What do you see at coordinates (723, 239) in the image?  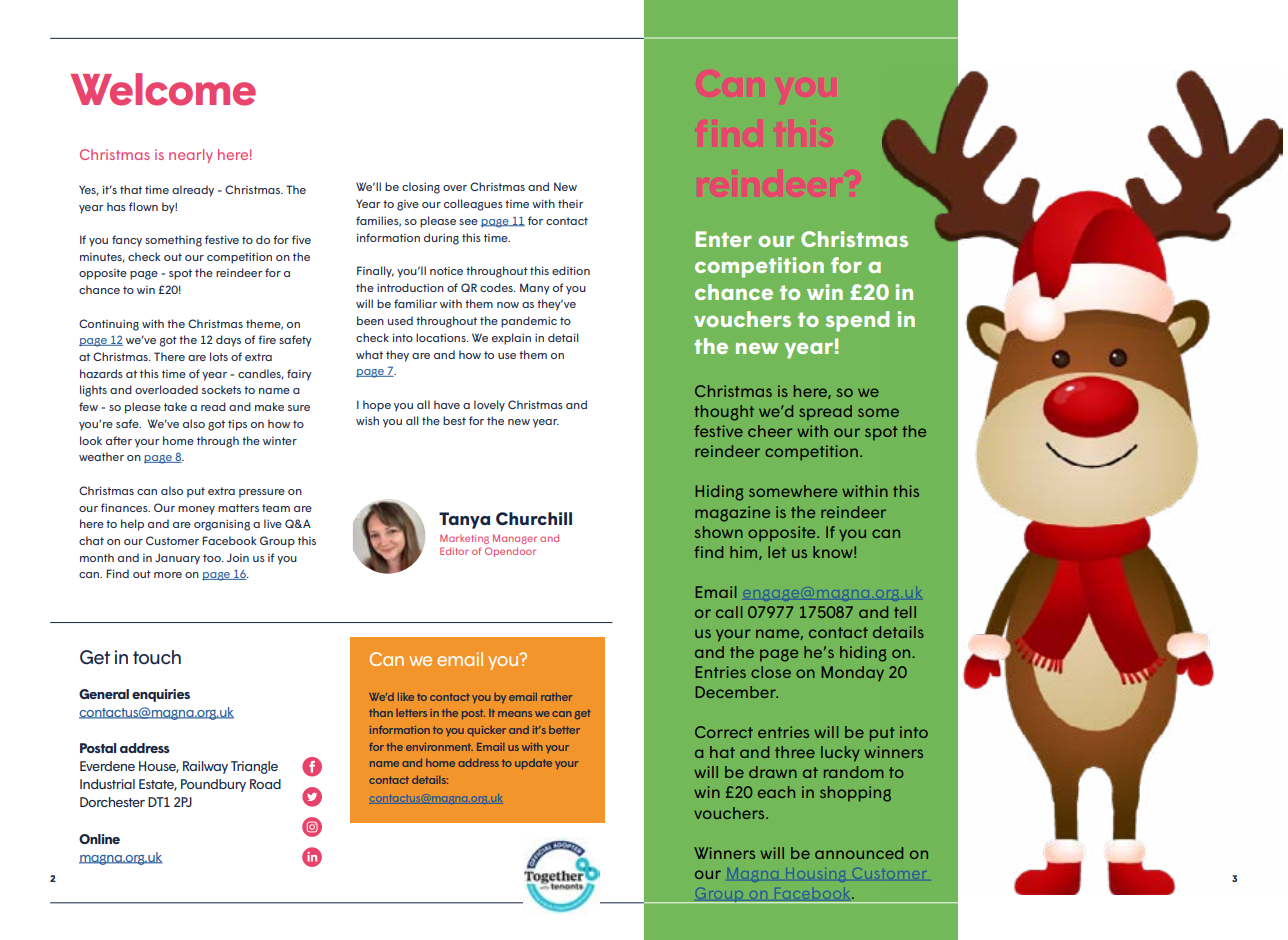 I see `Enter` at bounding box center [723, 239].
